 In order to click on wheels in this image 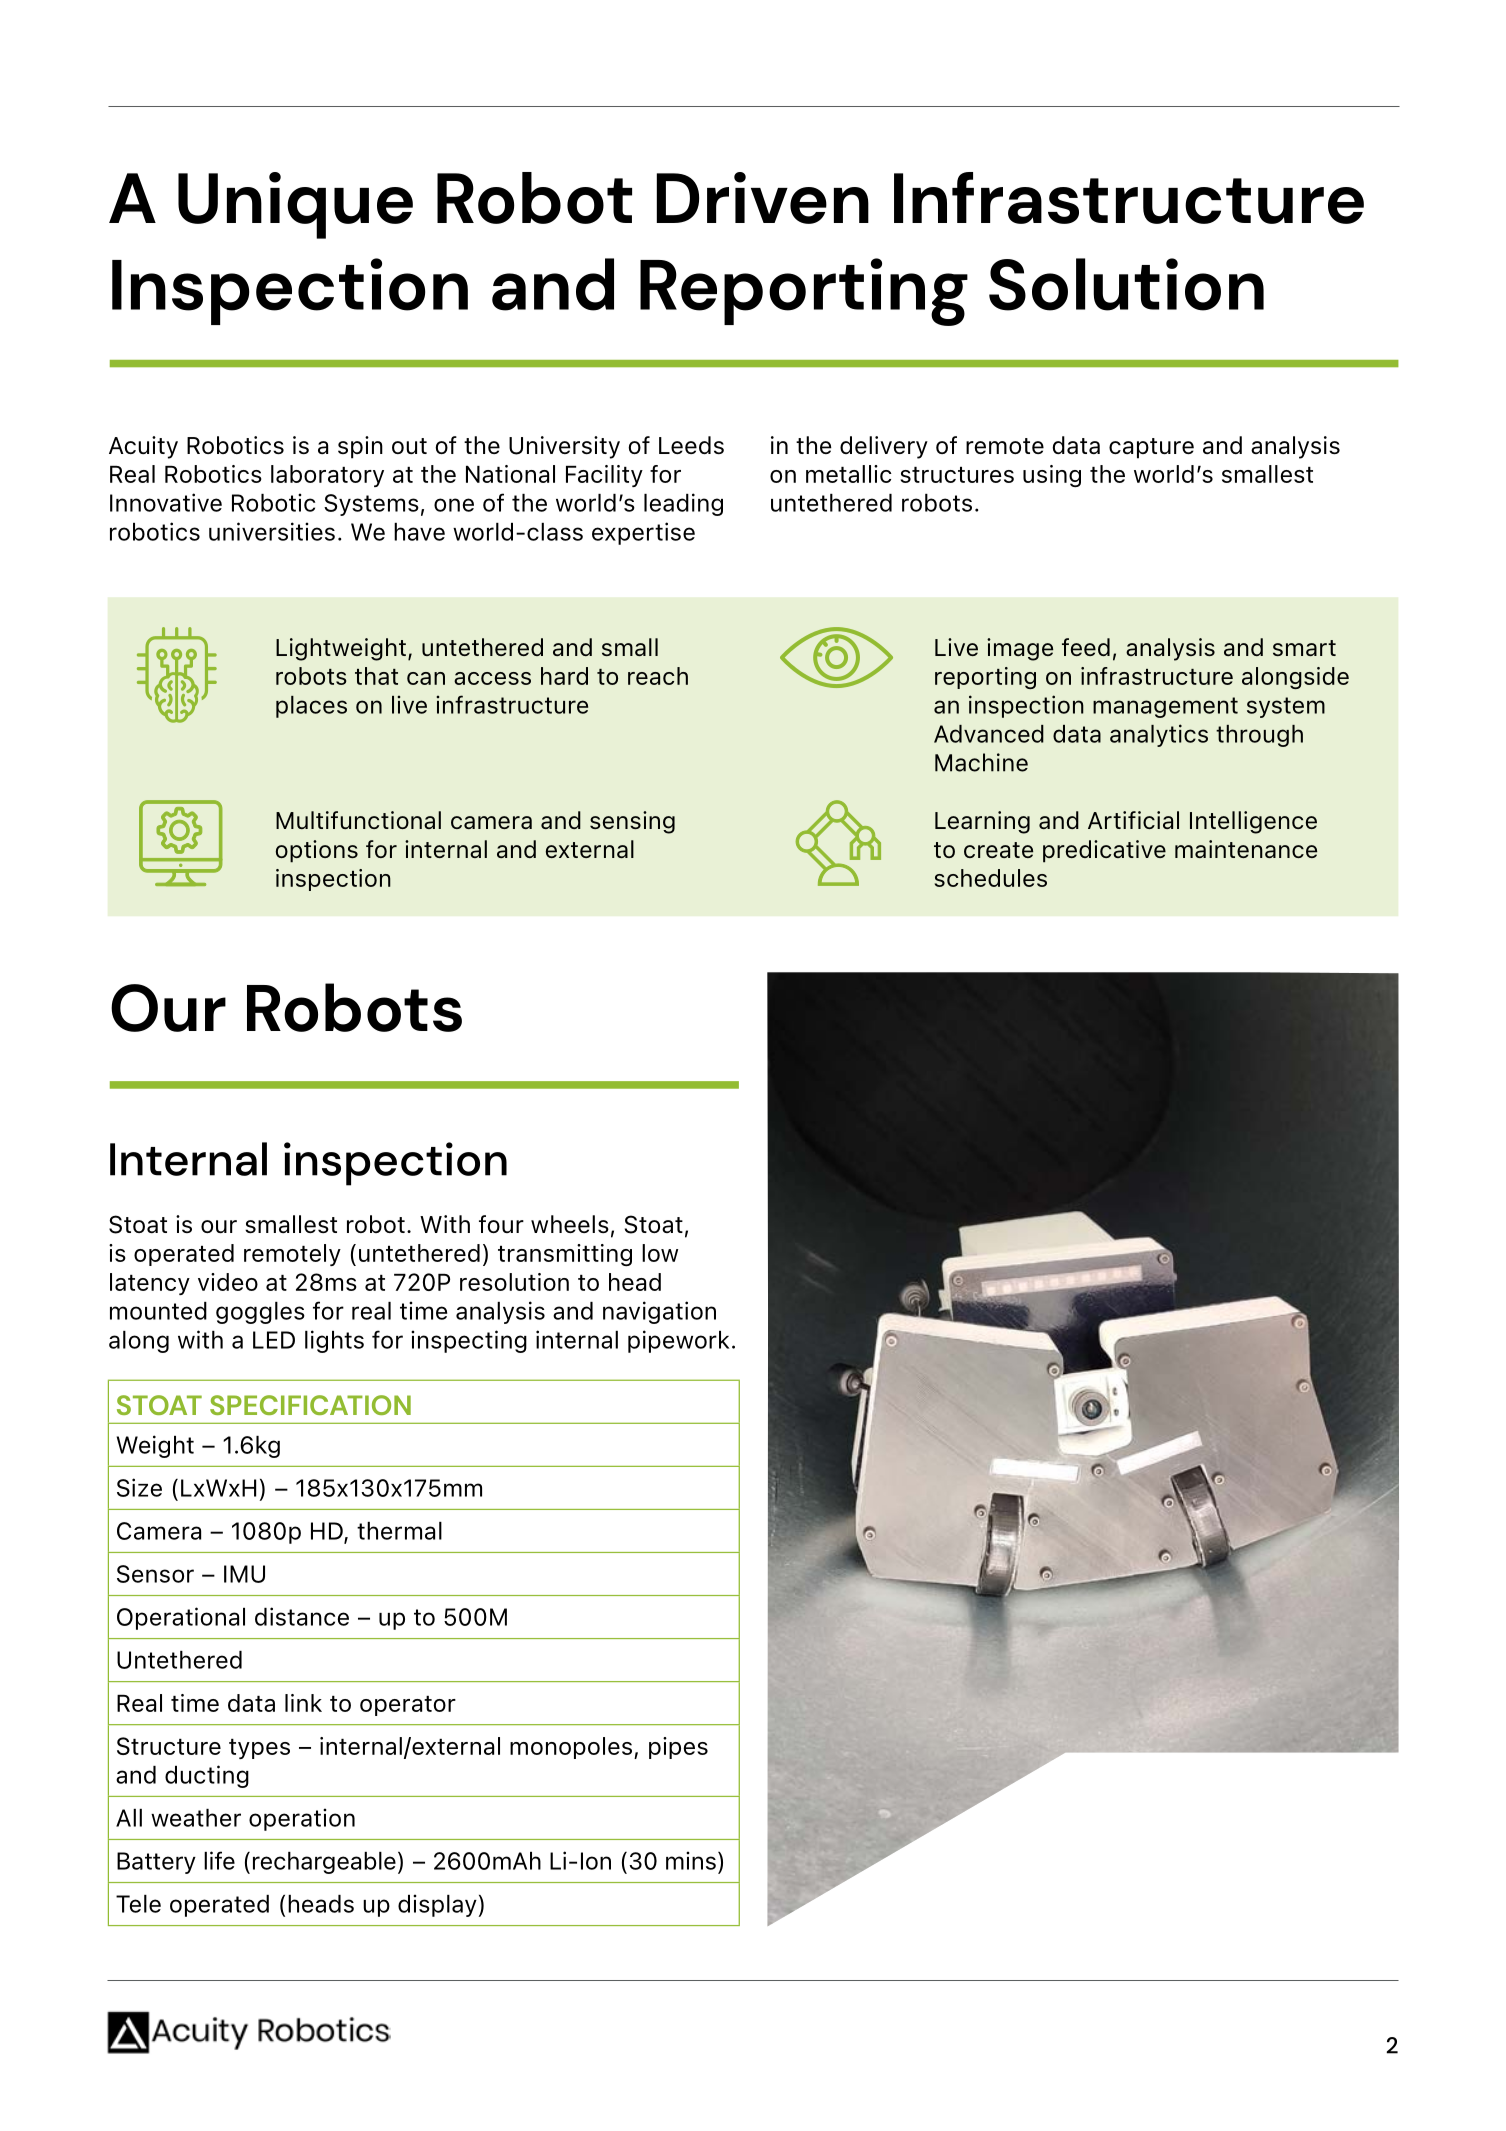, I will do `click(570, 1224)`.
